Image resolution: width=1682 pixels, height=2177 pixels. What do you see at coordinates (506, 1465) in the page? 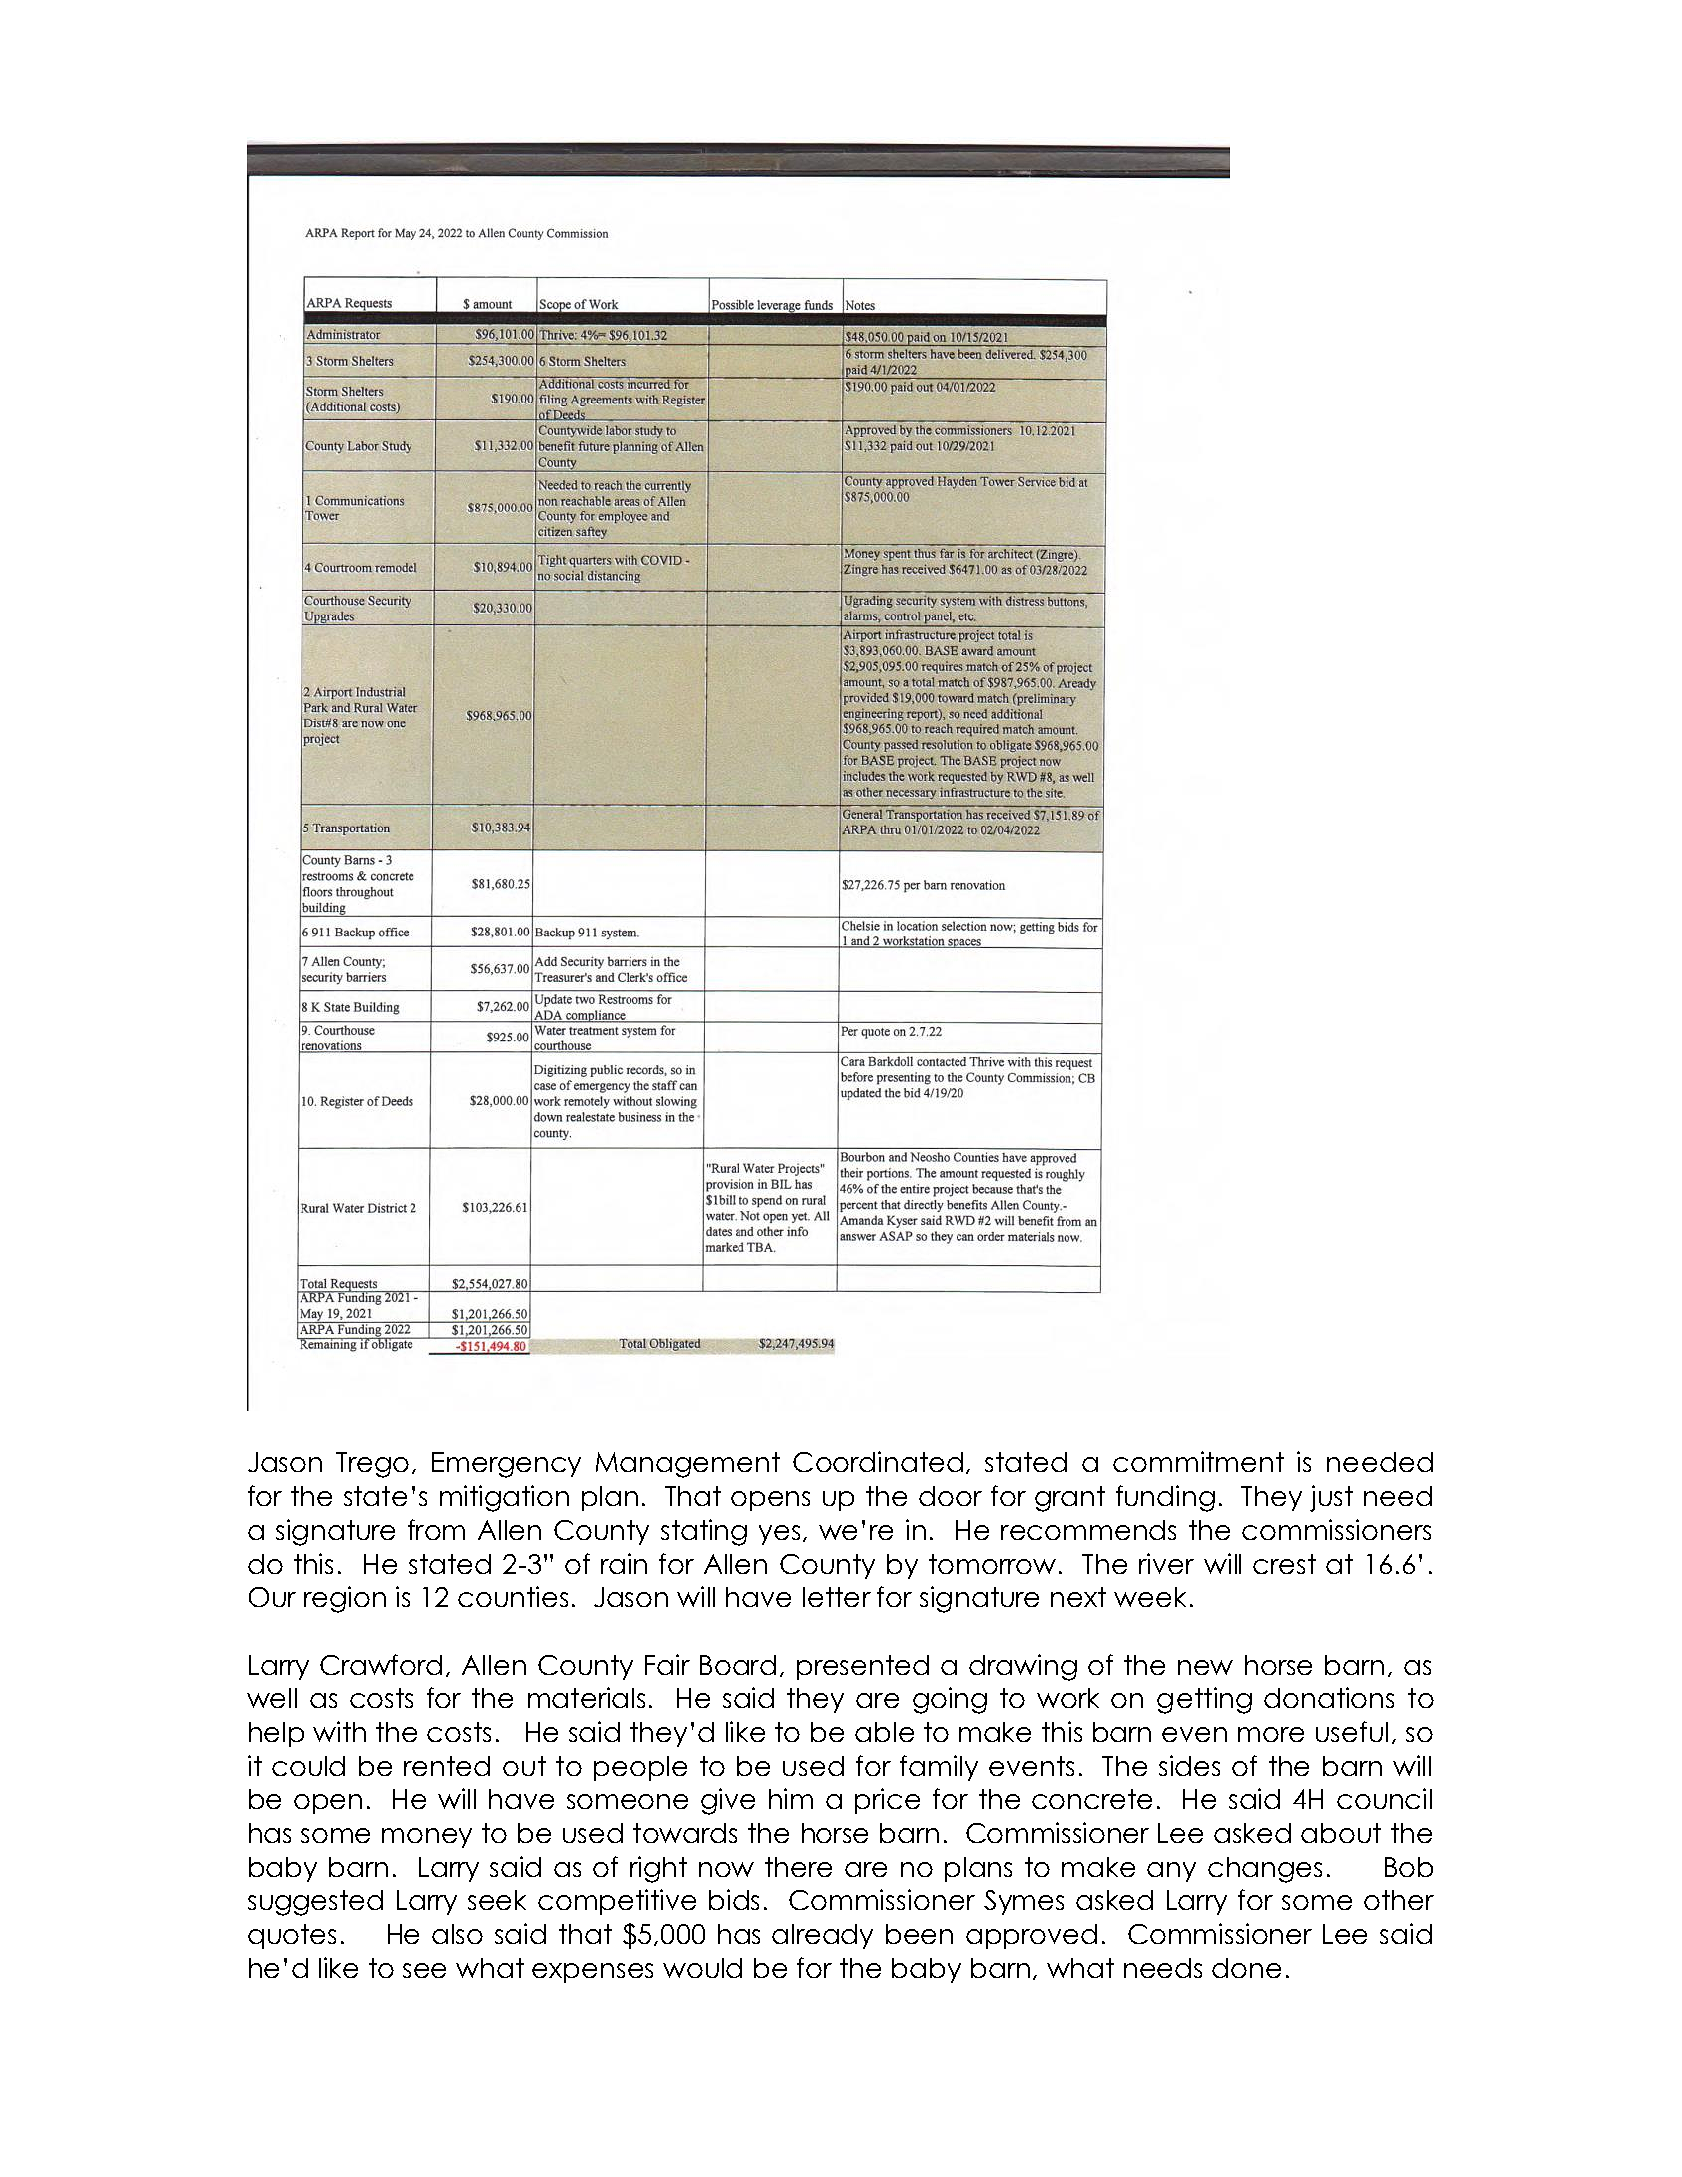
I see `Emergency` at bounding box center [506, 1465].
